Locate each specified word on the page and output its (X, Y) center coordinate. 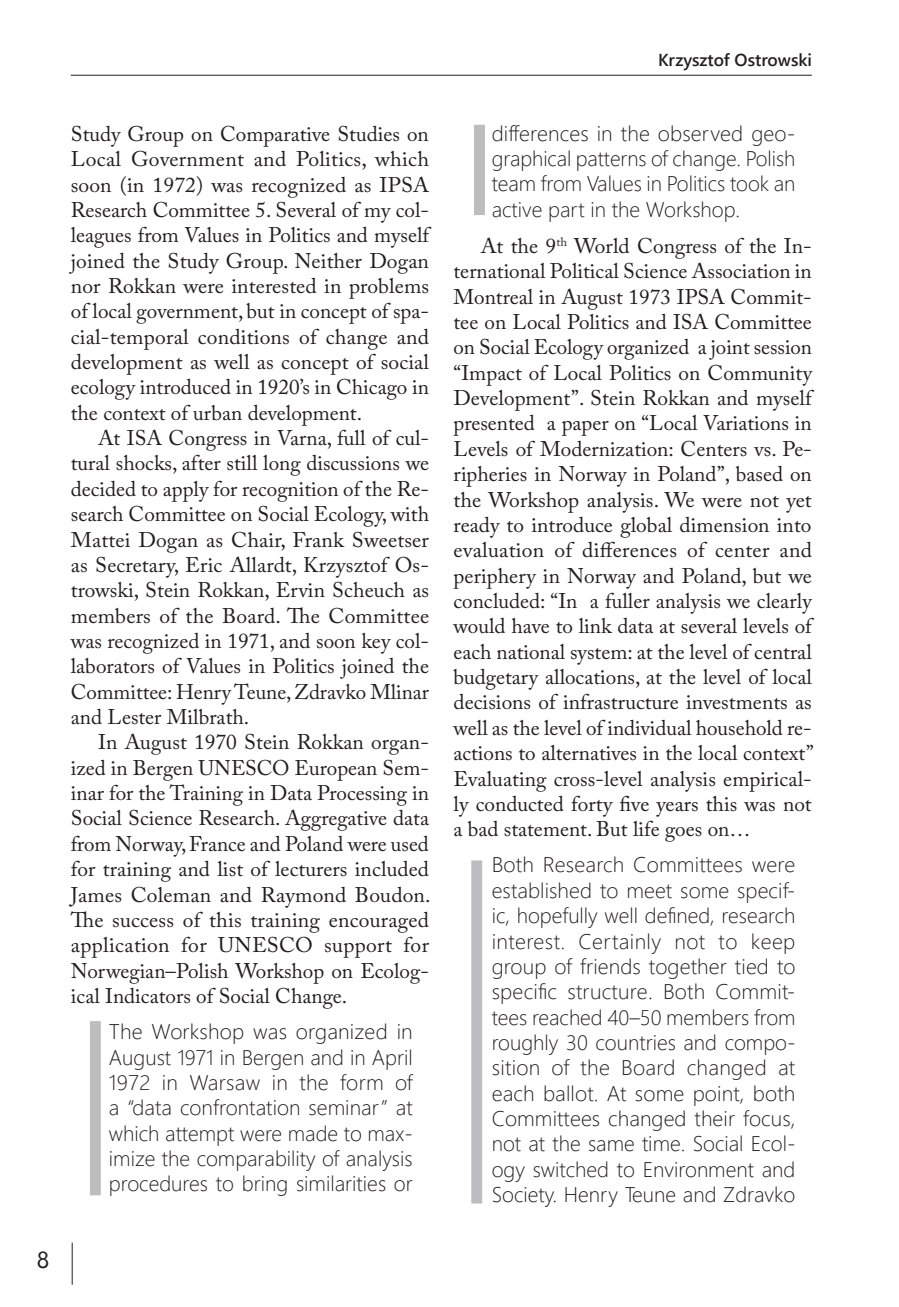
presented (494, 425)
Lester (135, 717)
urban (217, 413)
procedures (158, 1185)
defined (678, 916)
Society (524, 1197)
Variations (745, 423)
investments (736, 702)
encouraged (379, 922)
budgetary (496, 679)
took (749, 183)
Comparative (275, 136)
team (513, 184)
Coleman (171, 894)
